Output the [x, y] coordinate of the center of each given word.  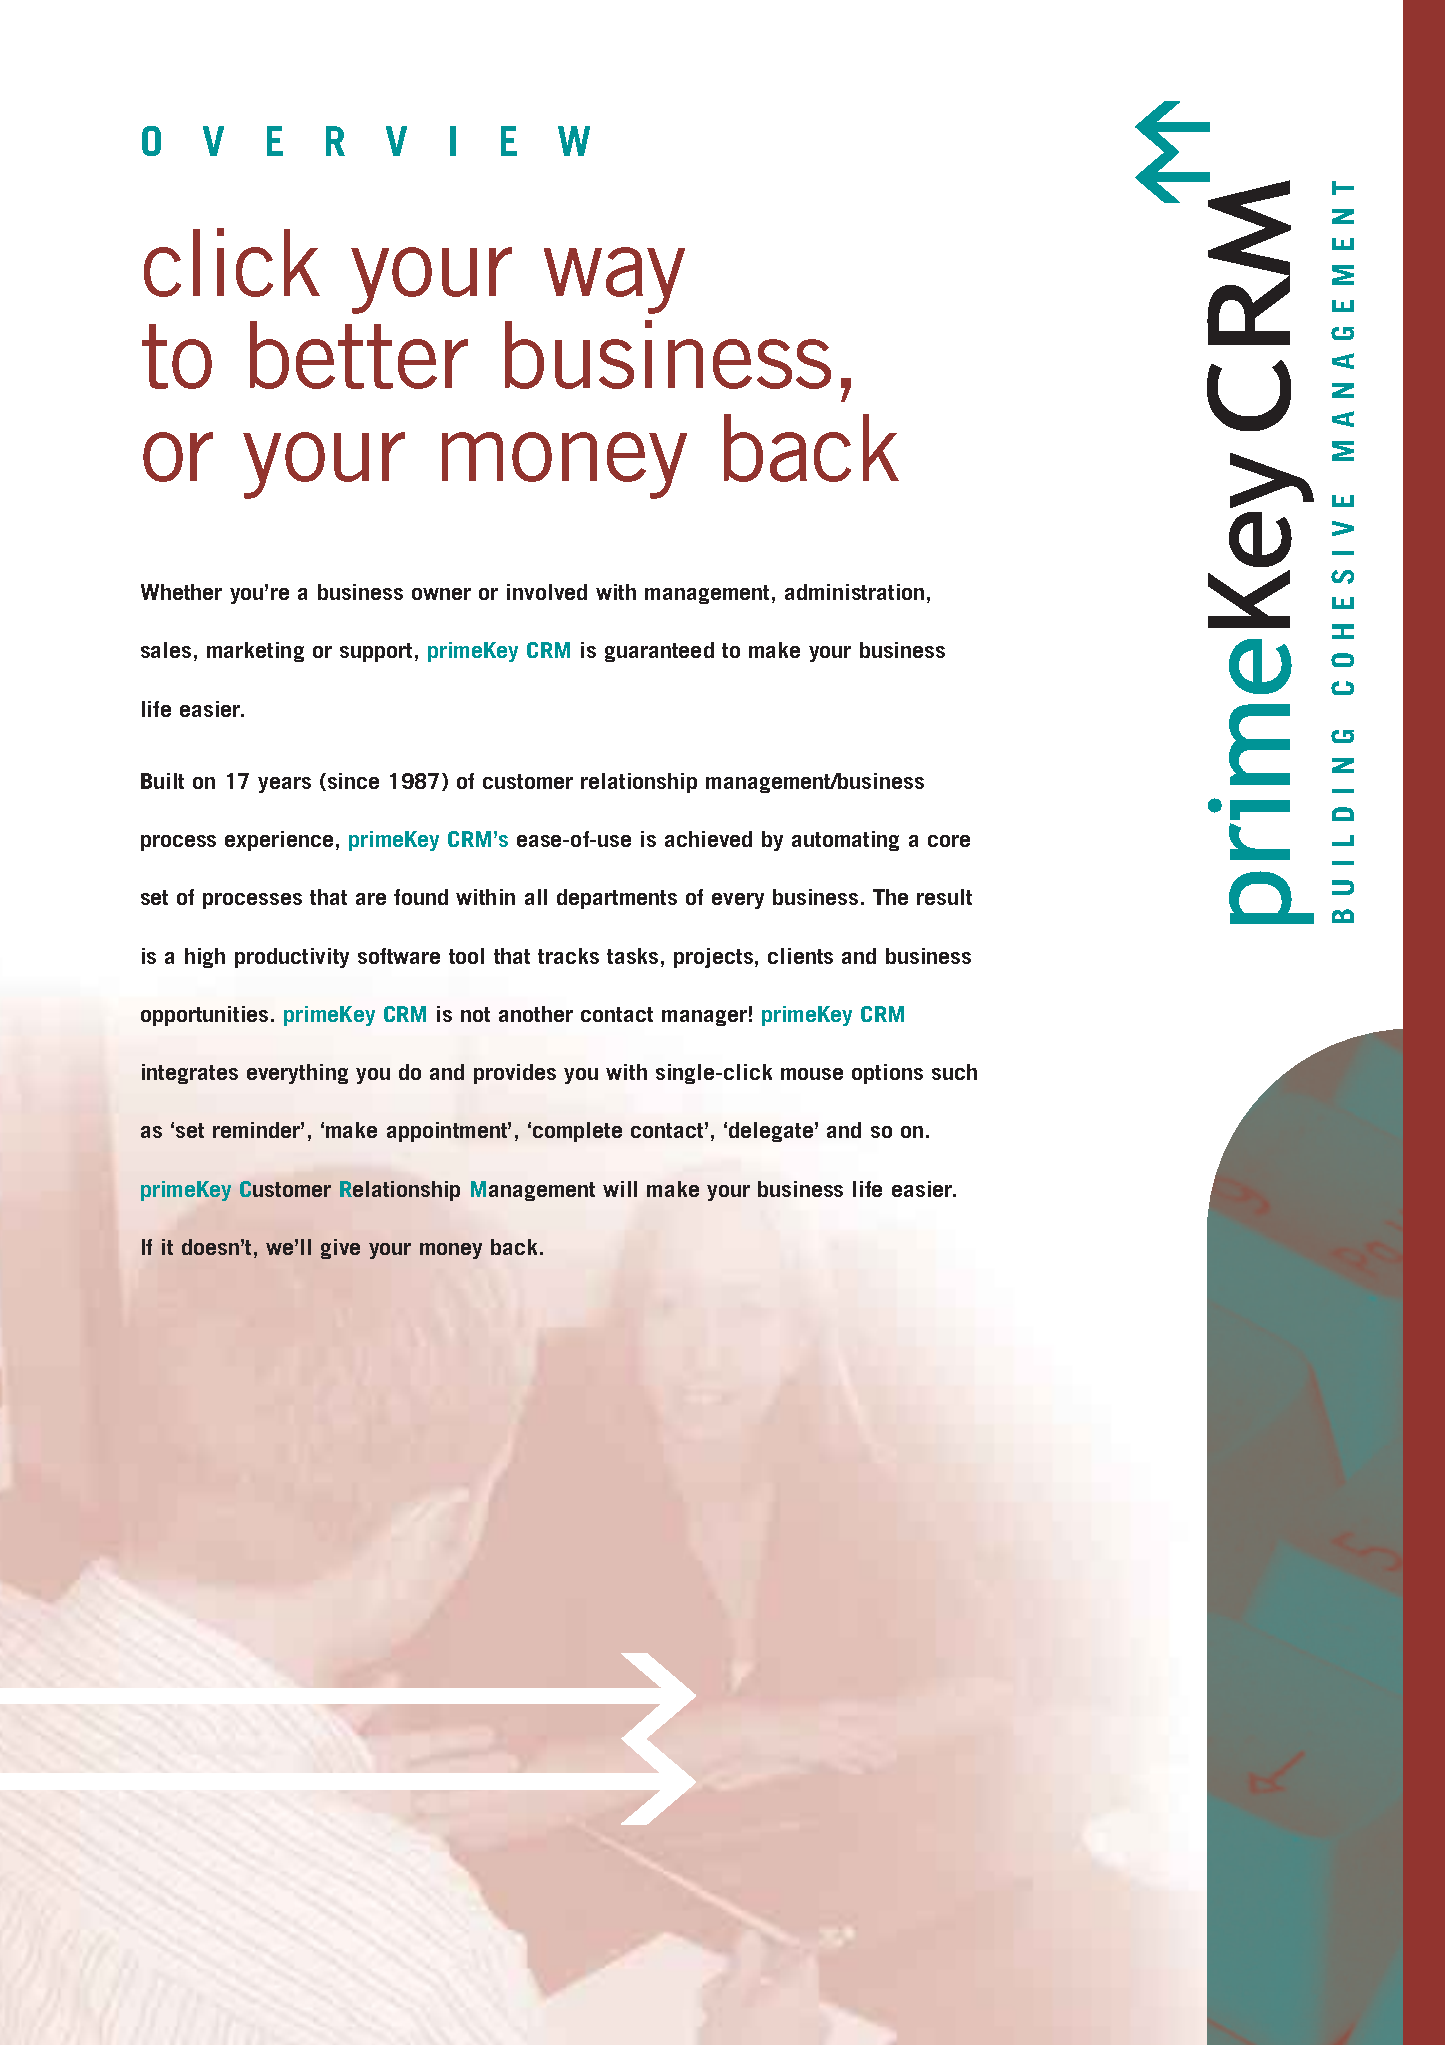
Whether [181, 592]
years [284, 785]
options [887, 1074]
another [536, 1014]
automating [845, 841]
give [340, 1249]
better [359, 355]
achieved [708, 839]
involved [547, 592]
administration [854, 592]
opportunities [204, 1016]
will [620, 1189]
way [614, 280]
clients [800, 956]
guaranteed [659, 652]
